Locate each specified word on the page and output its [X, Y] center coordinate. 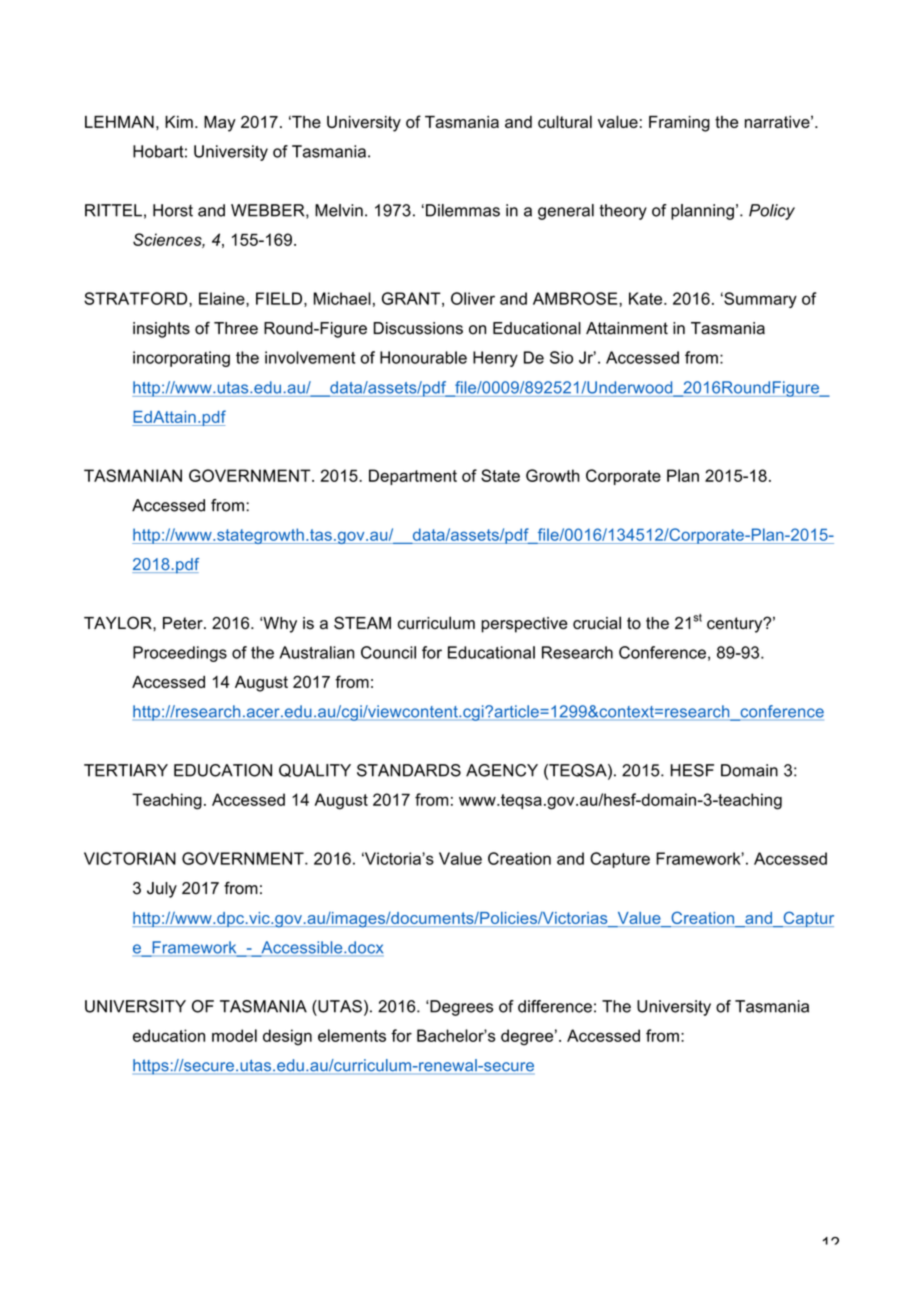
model [234, 1035]
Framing [679, 124]
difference [555, 1006]
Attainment [627, 328]
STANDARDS [409, 770]
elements [352, 1035]
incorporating [181, 359]
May [220, 124]
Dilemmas [463, 210]
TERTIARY [126, 770]
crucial [597, 623]
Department [413, 477]
